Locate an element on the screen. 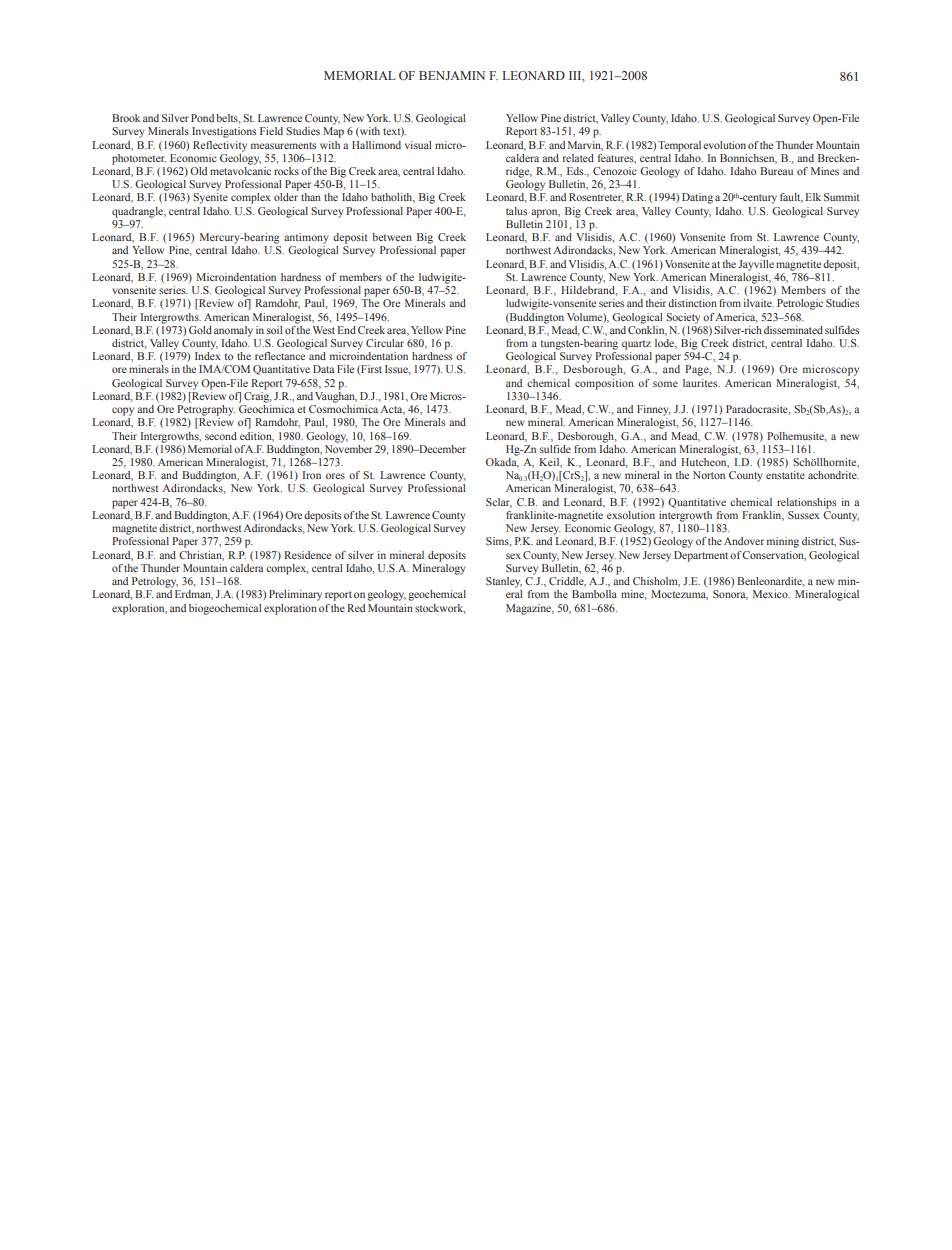 The width and height of the screenshot is (952, 1250). disseminated is located at coordinates (793, 330).
